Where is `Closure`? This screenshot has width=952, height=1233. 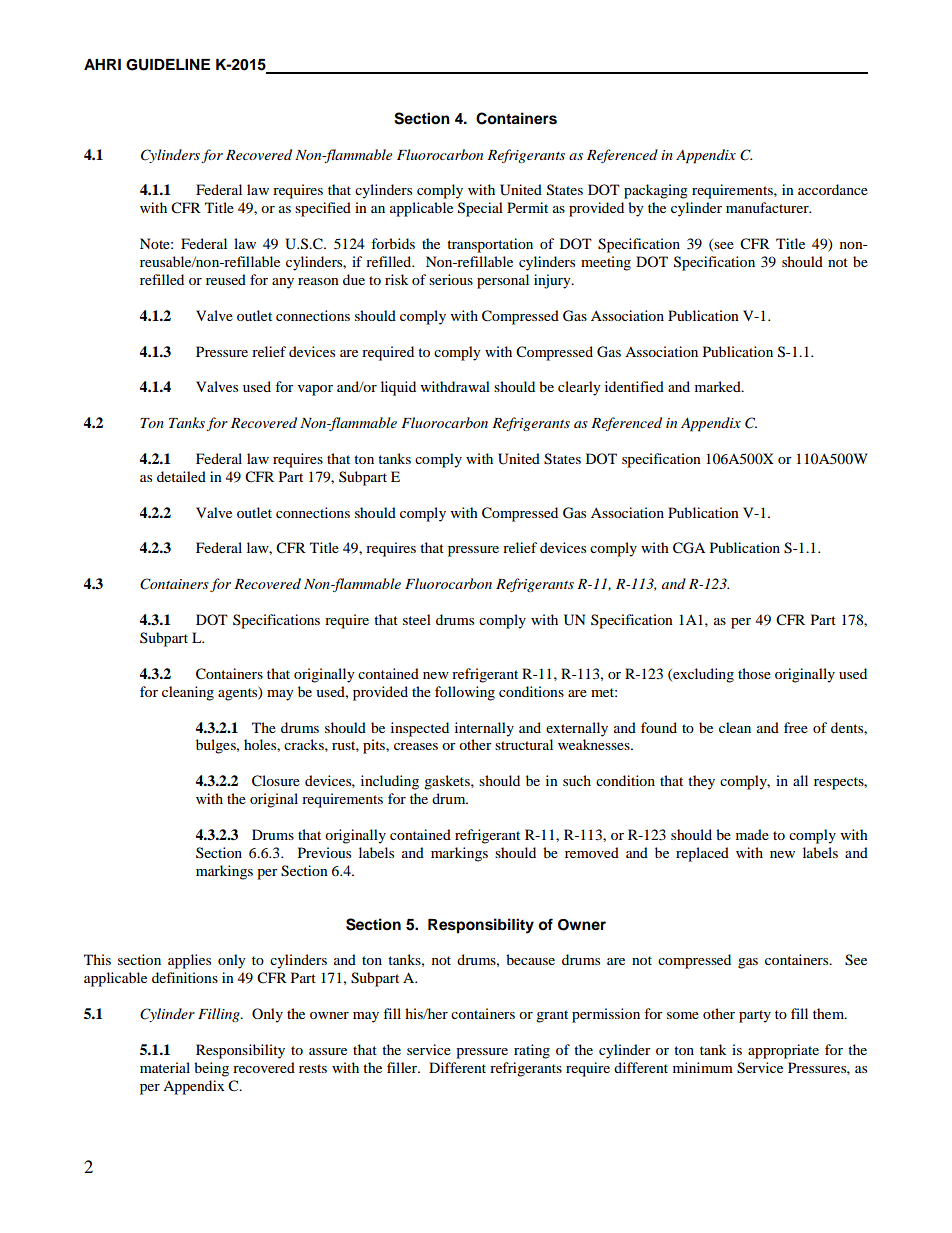 Closure is located at coordinates (276, 781).
